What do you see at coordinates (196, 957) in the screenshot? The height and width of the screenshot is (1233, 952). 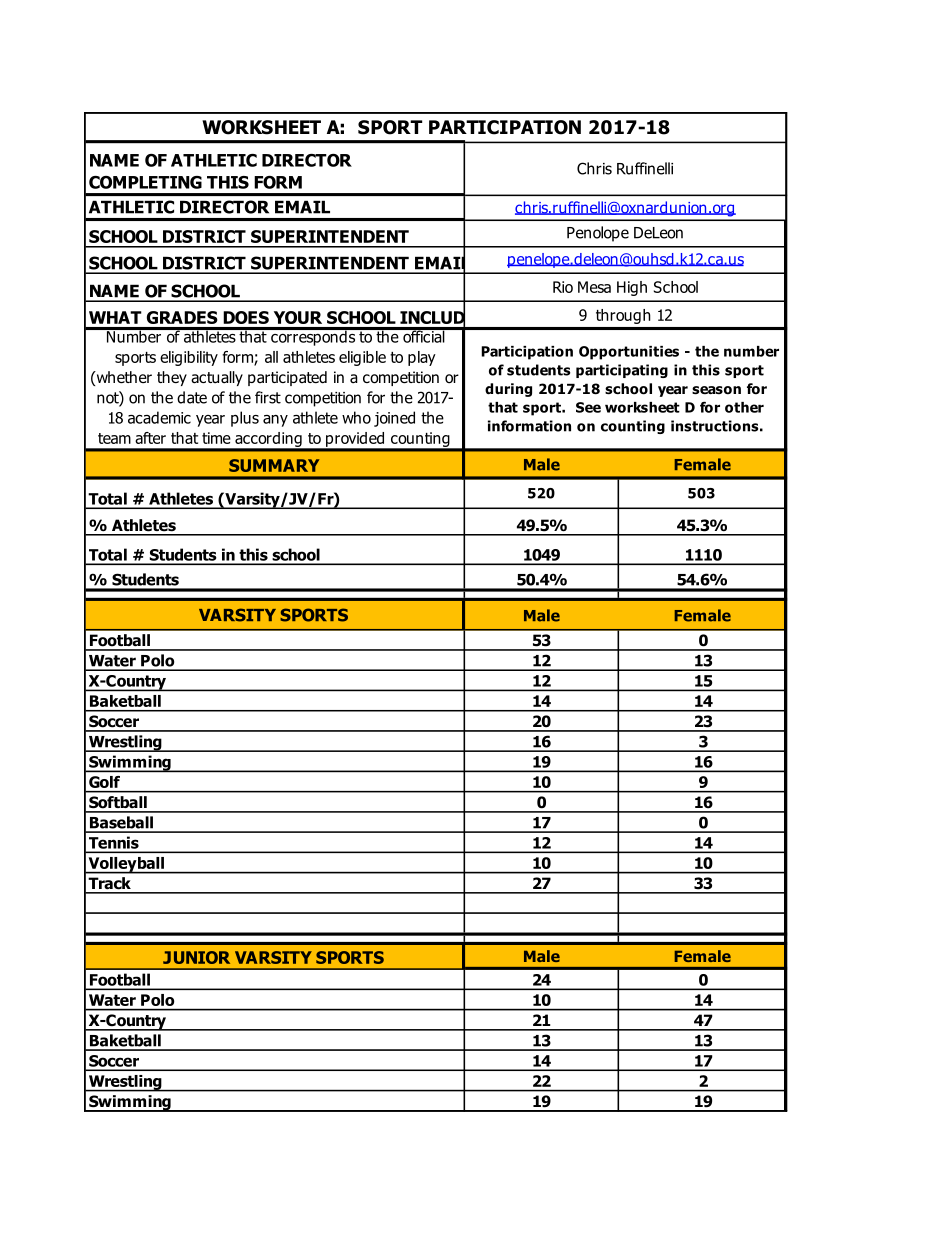 I see `JUNIOR` at bounding box center [196, 957].
